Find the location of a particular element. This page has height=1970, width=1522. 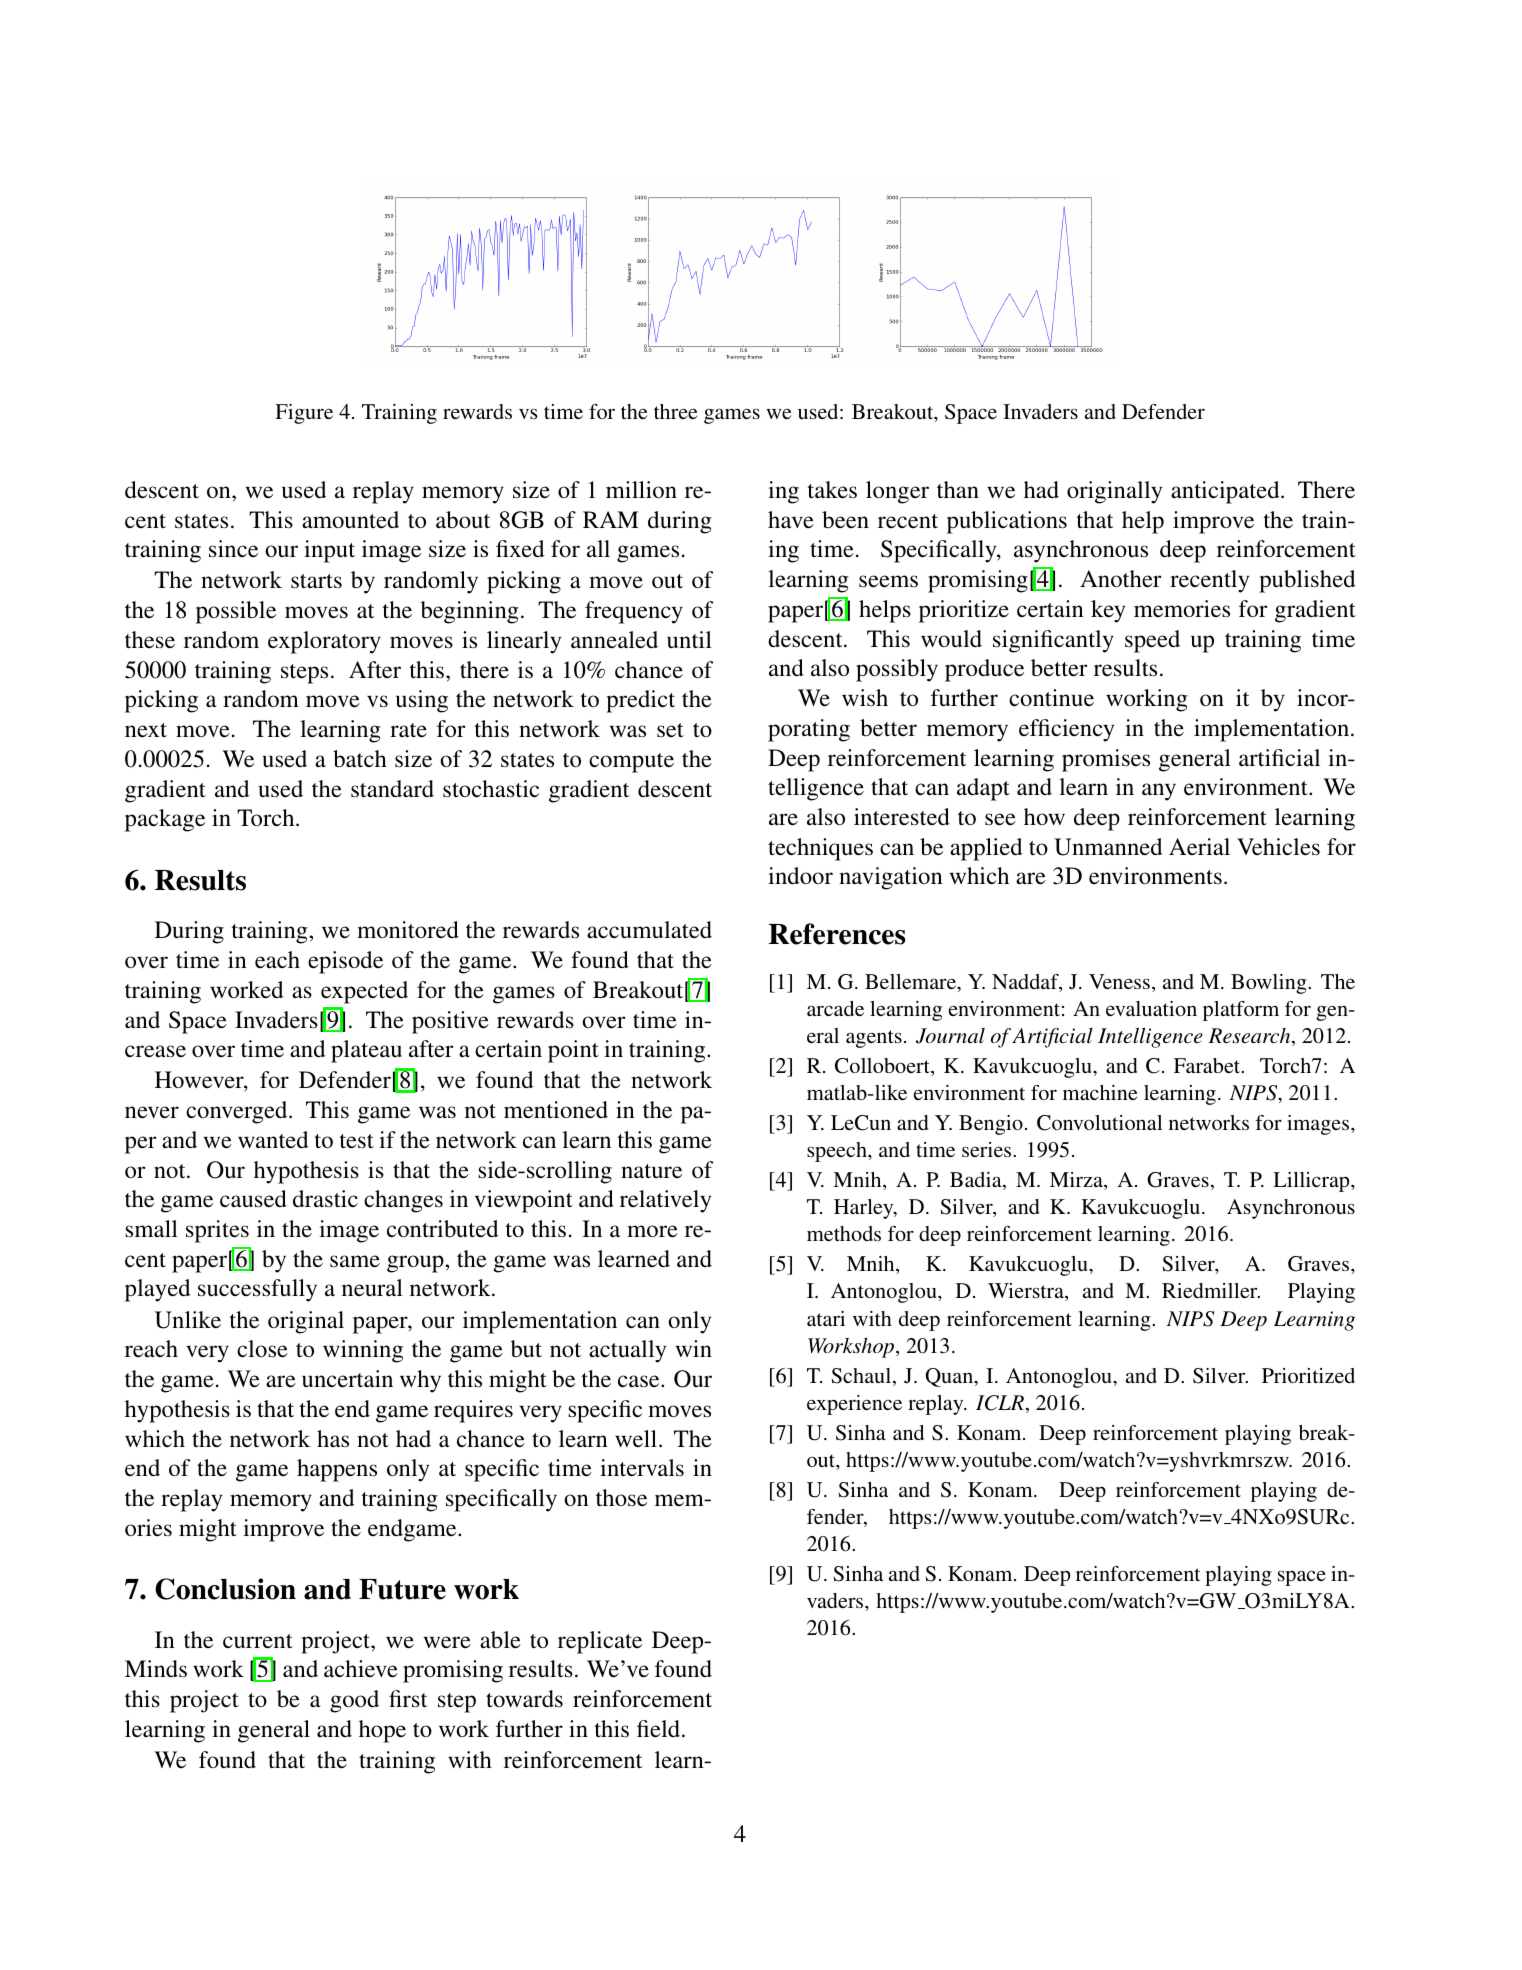

any is located at coordinates (1159, 792).
